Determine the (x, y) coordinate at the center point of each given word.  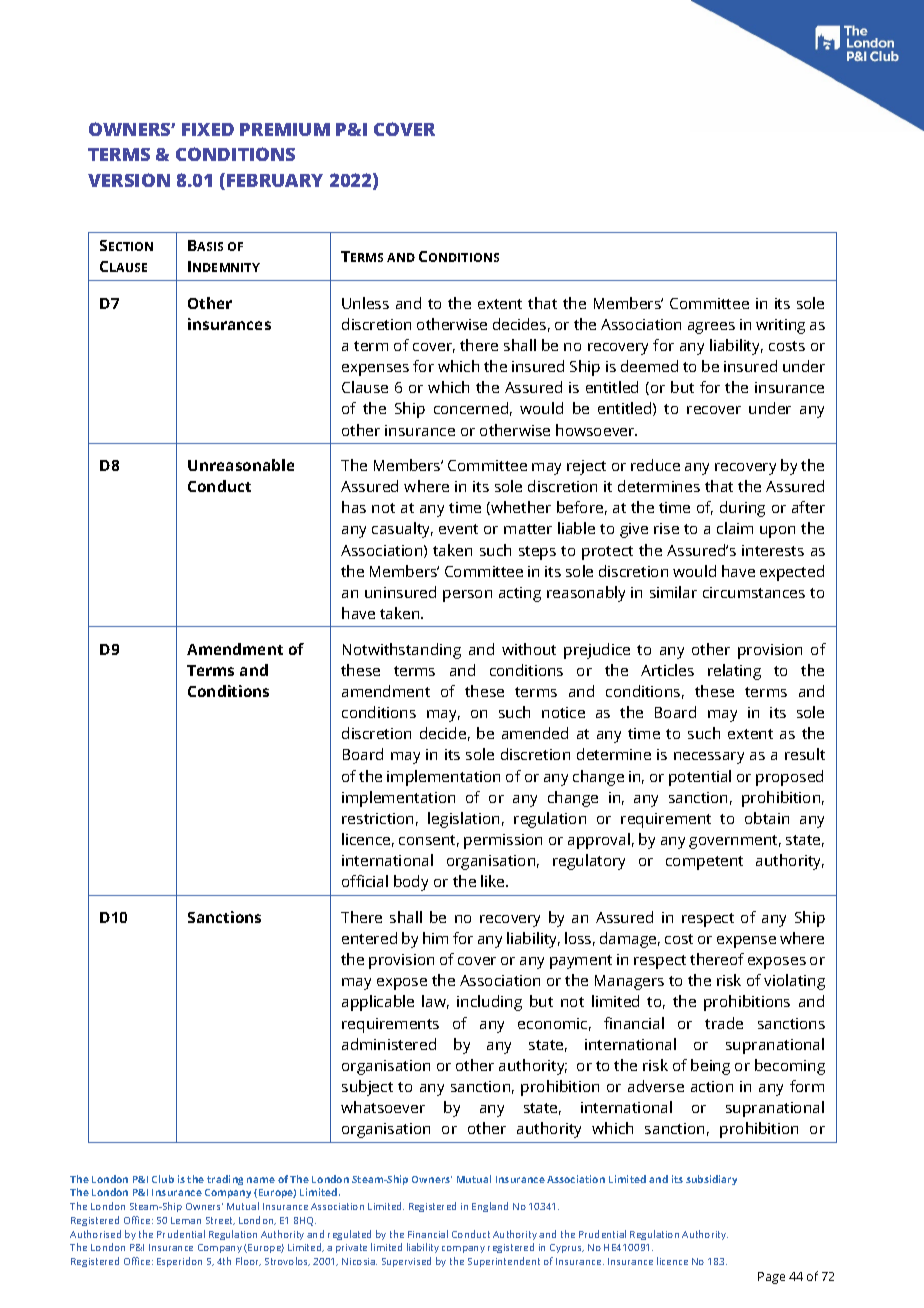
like (494, 881)
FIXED (208, 129)
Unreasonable (241, 465)
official (365, 881)
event (458, 529)
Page (771, 1278)
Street (220, 1221)
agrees (711, 328)
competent (704, 863)
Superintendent (504, 1262)
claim (735, 528)
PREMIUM (285, 129)
